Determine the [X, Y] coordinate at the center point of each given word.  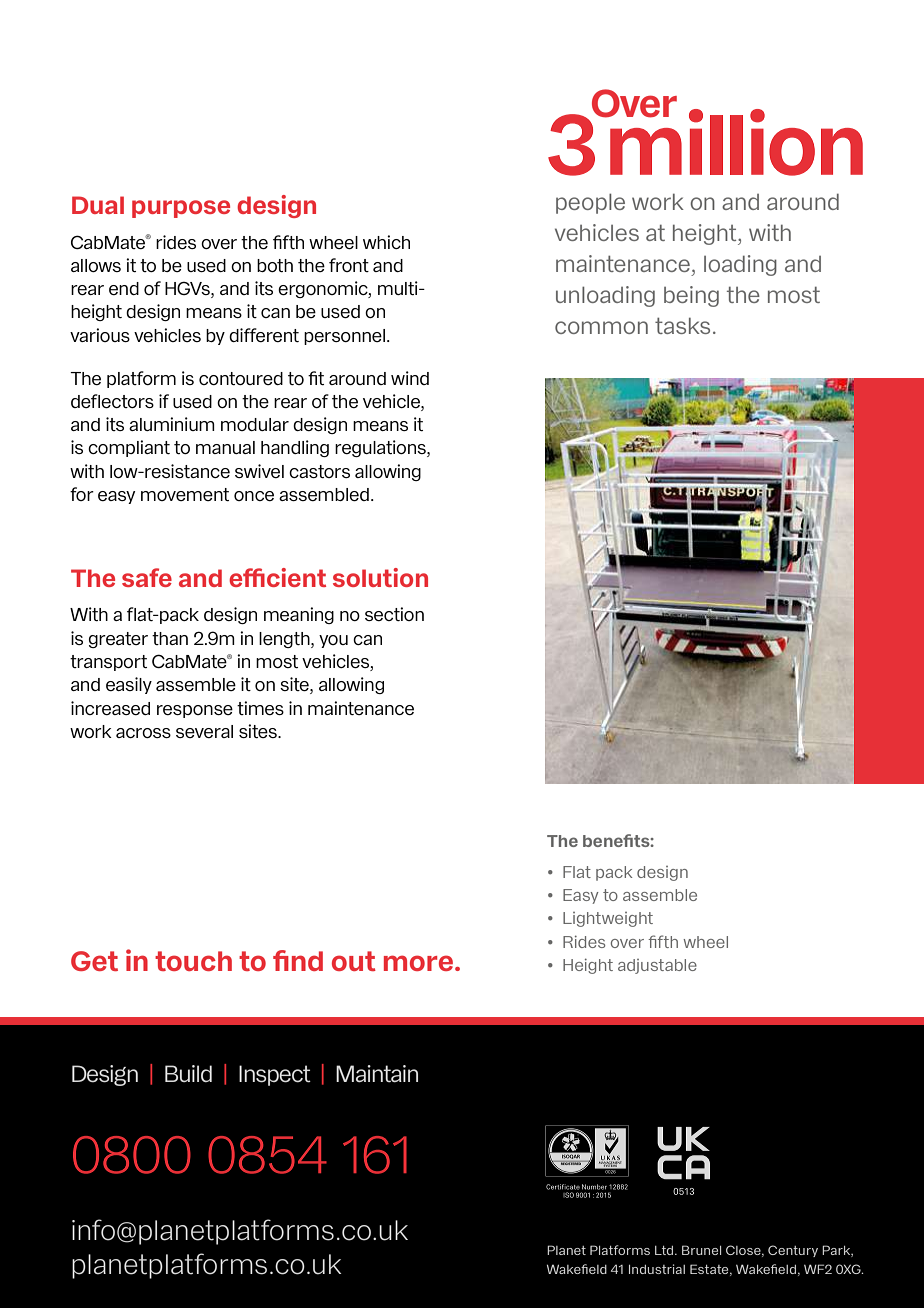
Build [188, 1073]
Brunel [701, 1250]
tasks [682, 325]
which [386, 242]
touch [193, 961]
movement [185, 494]
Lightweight [608, 919]
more [420, 963]
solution [380, 577]
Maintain [377, 1074]
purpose [181, 209]
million [735, 141]
